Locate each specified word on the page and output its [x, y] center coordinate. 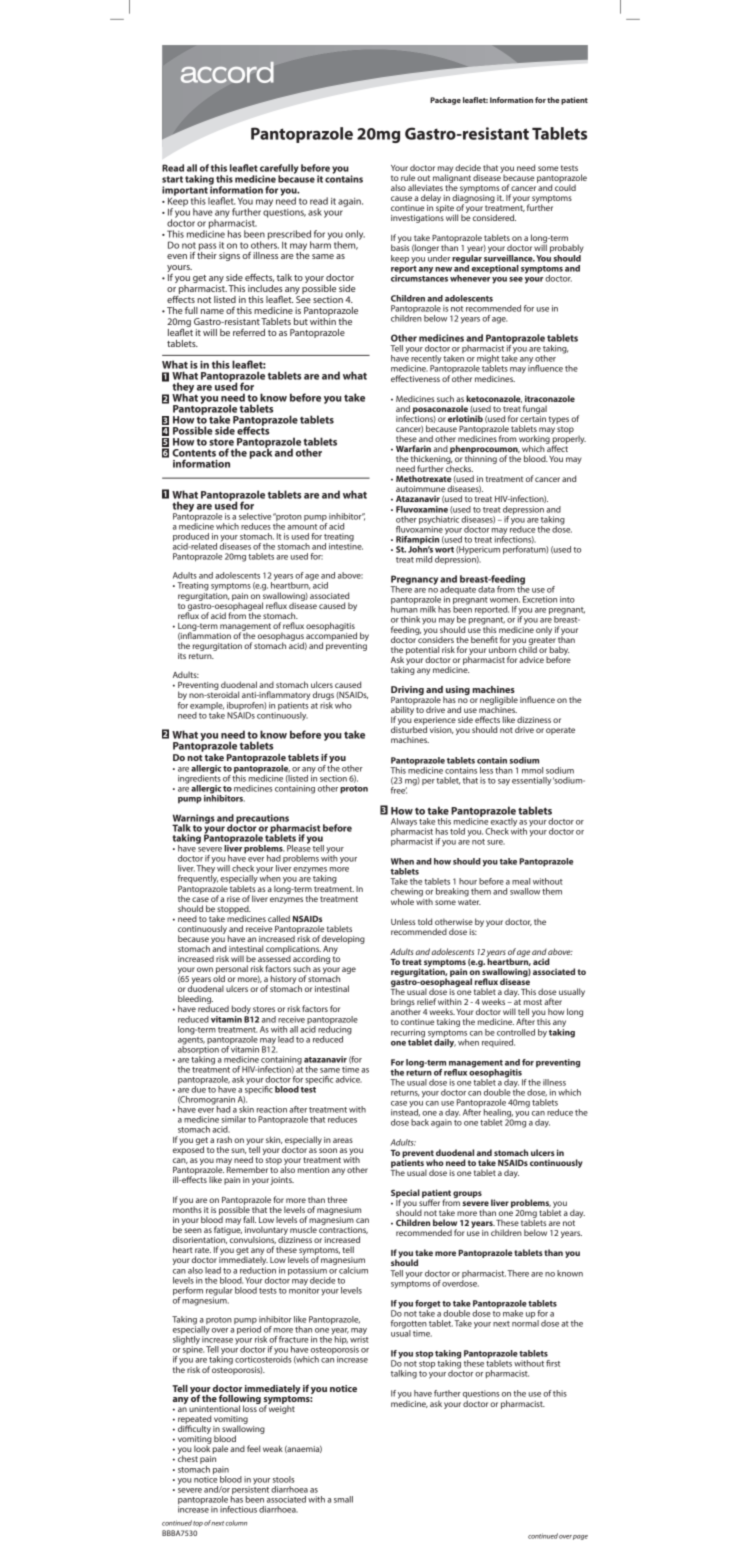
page [580, 1537]
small [343, 1499]
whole [402, 901]
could [565, 186]
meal [521, 881]
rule [408, 177]
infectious [238, 1509]
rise [233, 899]
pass [207, 248]
